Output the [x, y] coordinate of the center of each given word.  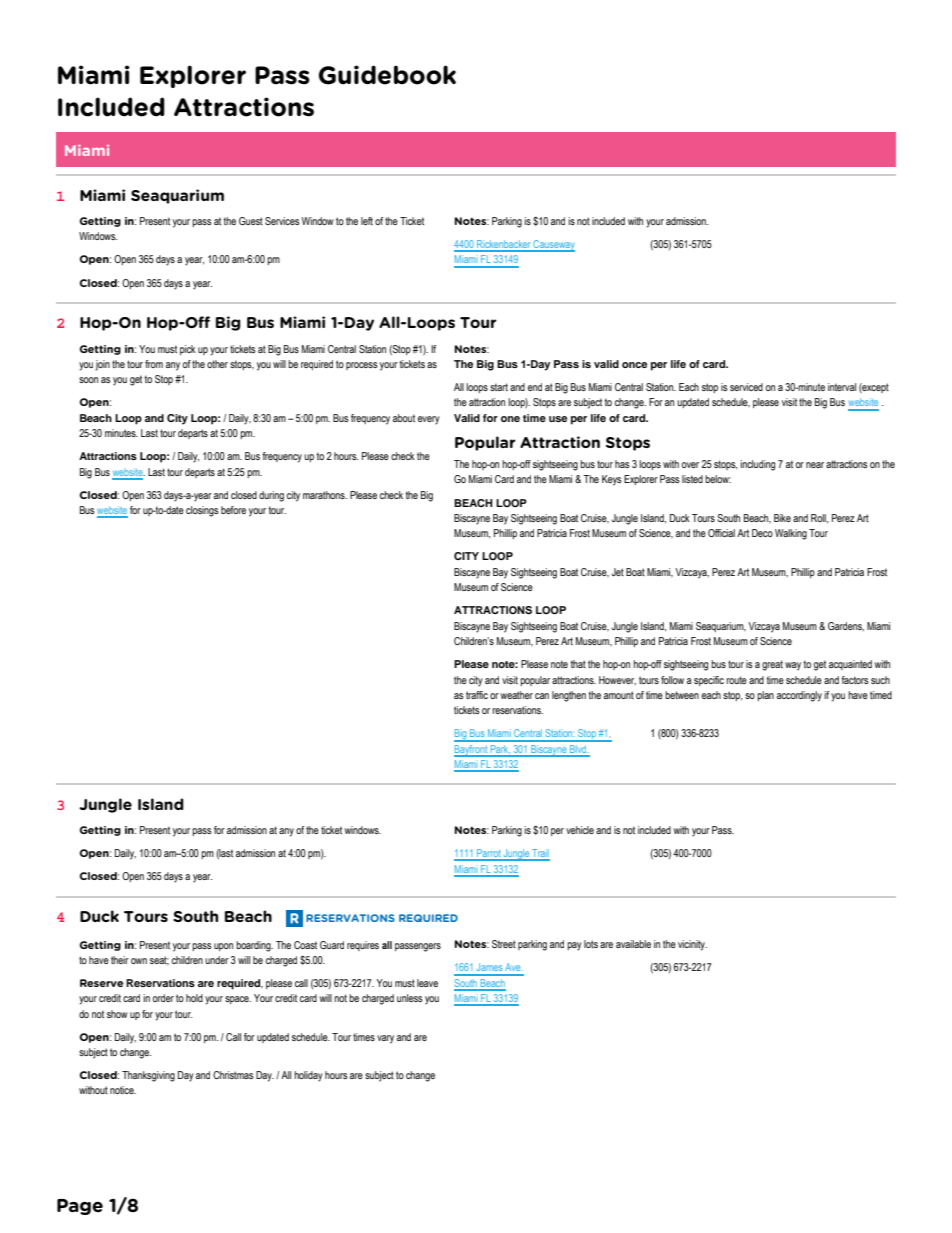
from [154, 364]
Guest [251, 221]
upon [223, 947]
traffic [477, 695]
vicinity [692, 945]
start [499, 387]
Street [504, 944]
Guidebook [387, 75]
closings [202, 511]
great [772, 665]
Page [80, 1207]
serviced [746, 387]
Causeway [553, 246]
